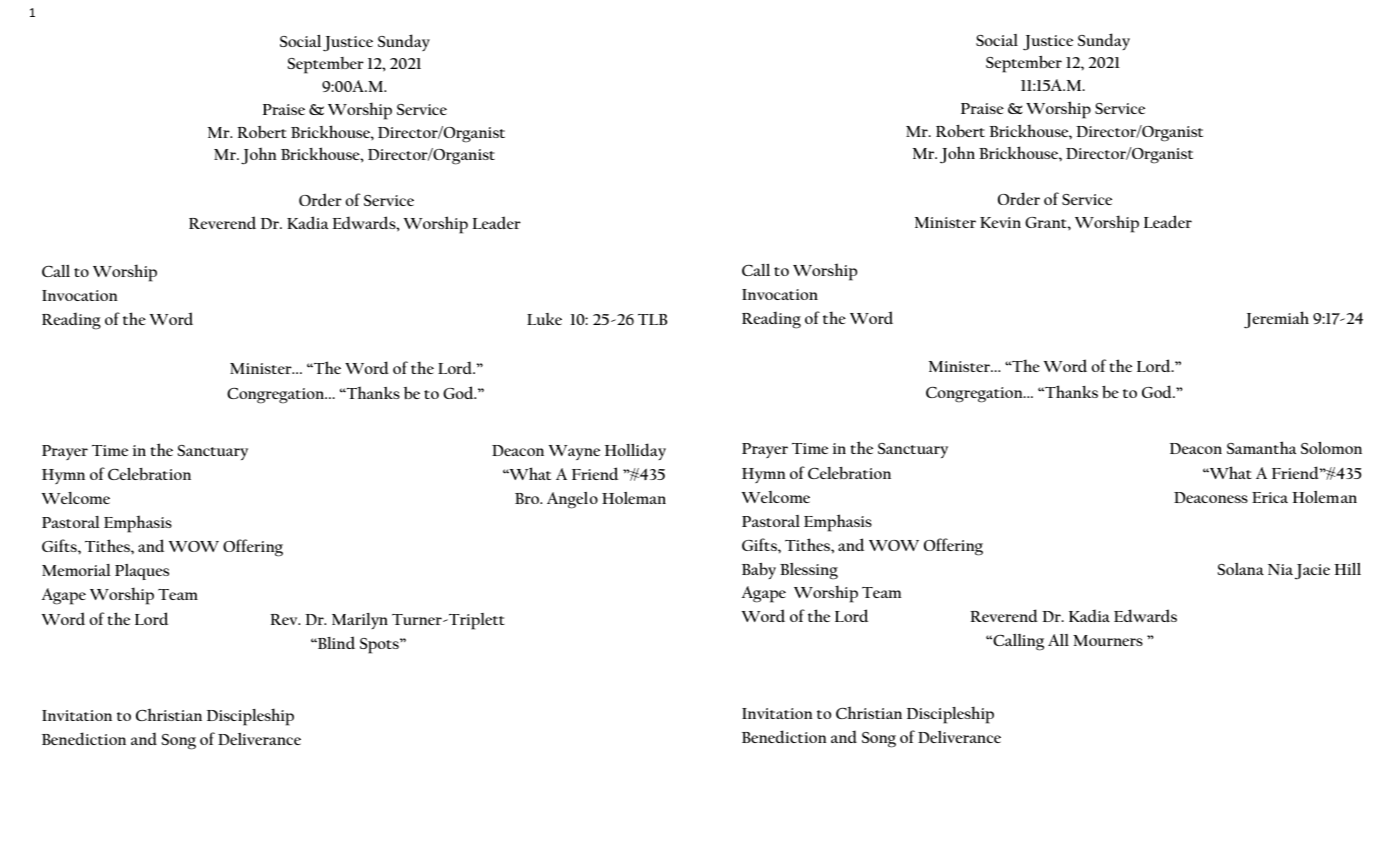  I want to click on Grant, so click(1047, 222).
